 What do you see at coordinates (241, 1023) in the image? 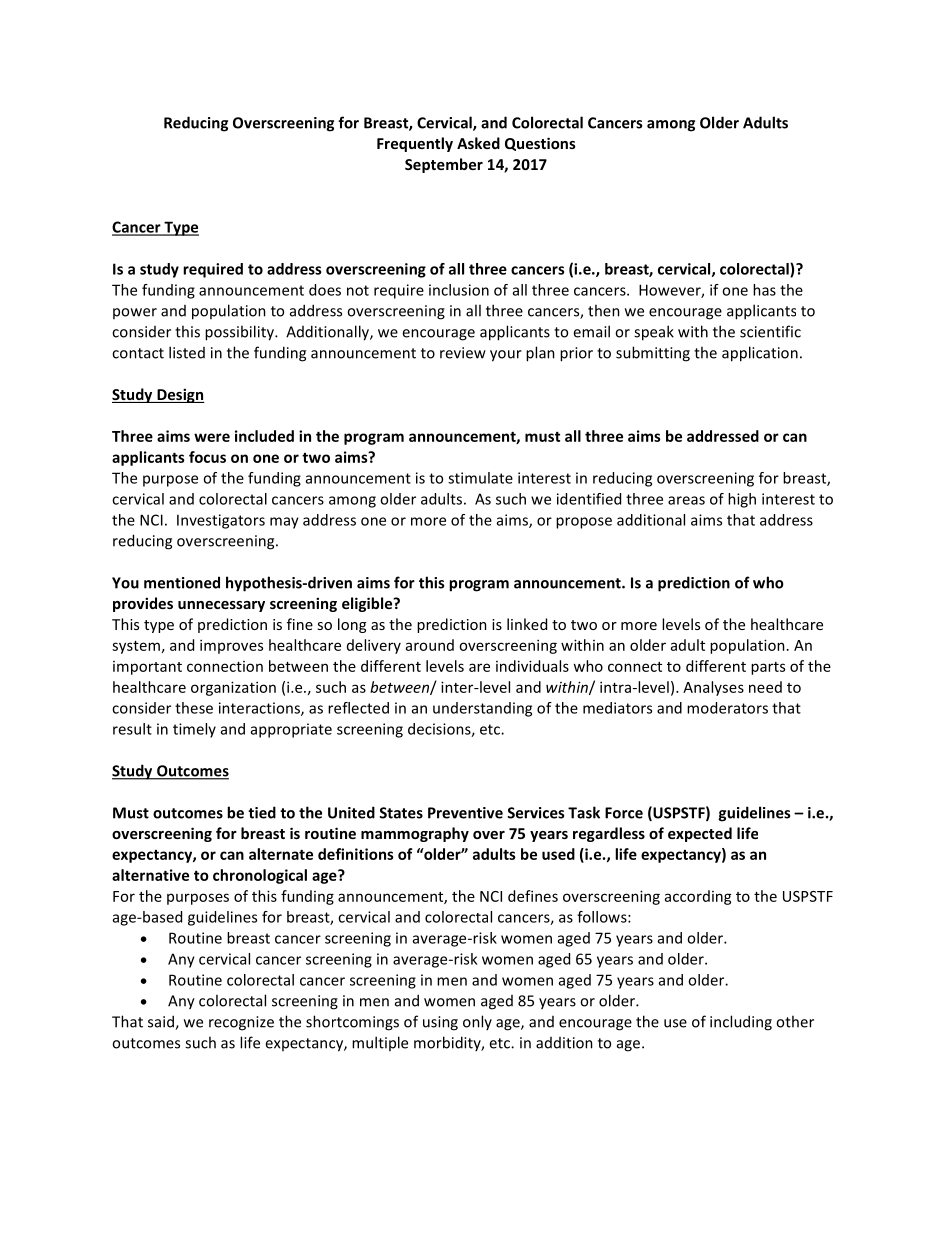
I see `recognize` at bounding box center [241, 1023].
